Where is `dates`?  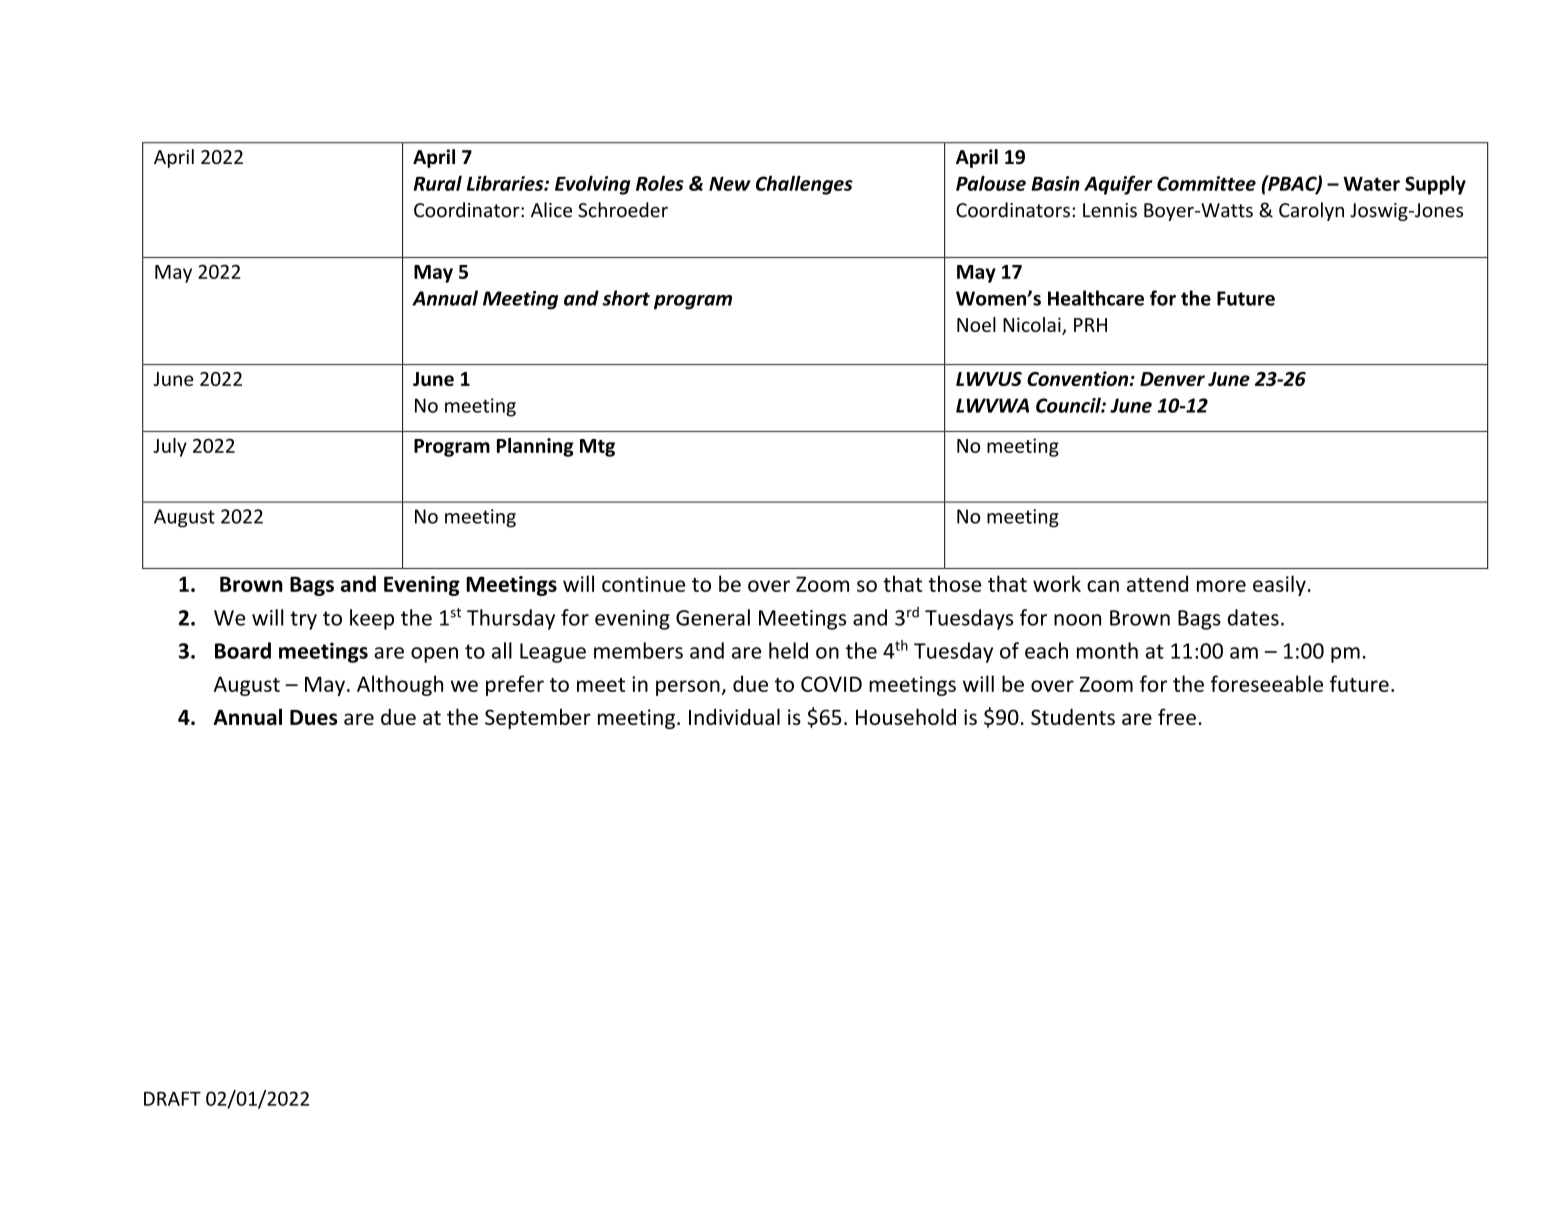
dates is located at coordinates (1253, 617).
